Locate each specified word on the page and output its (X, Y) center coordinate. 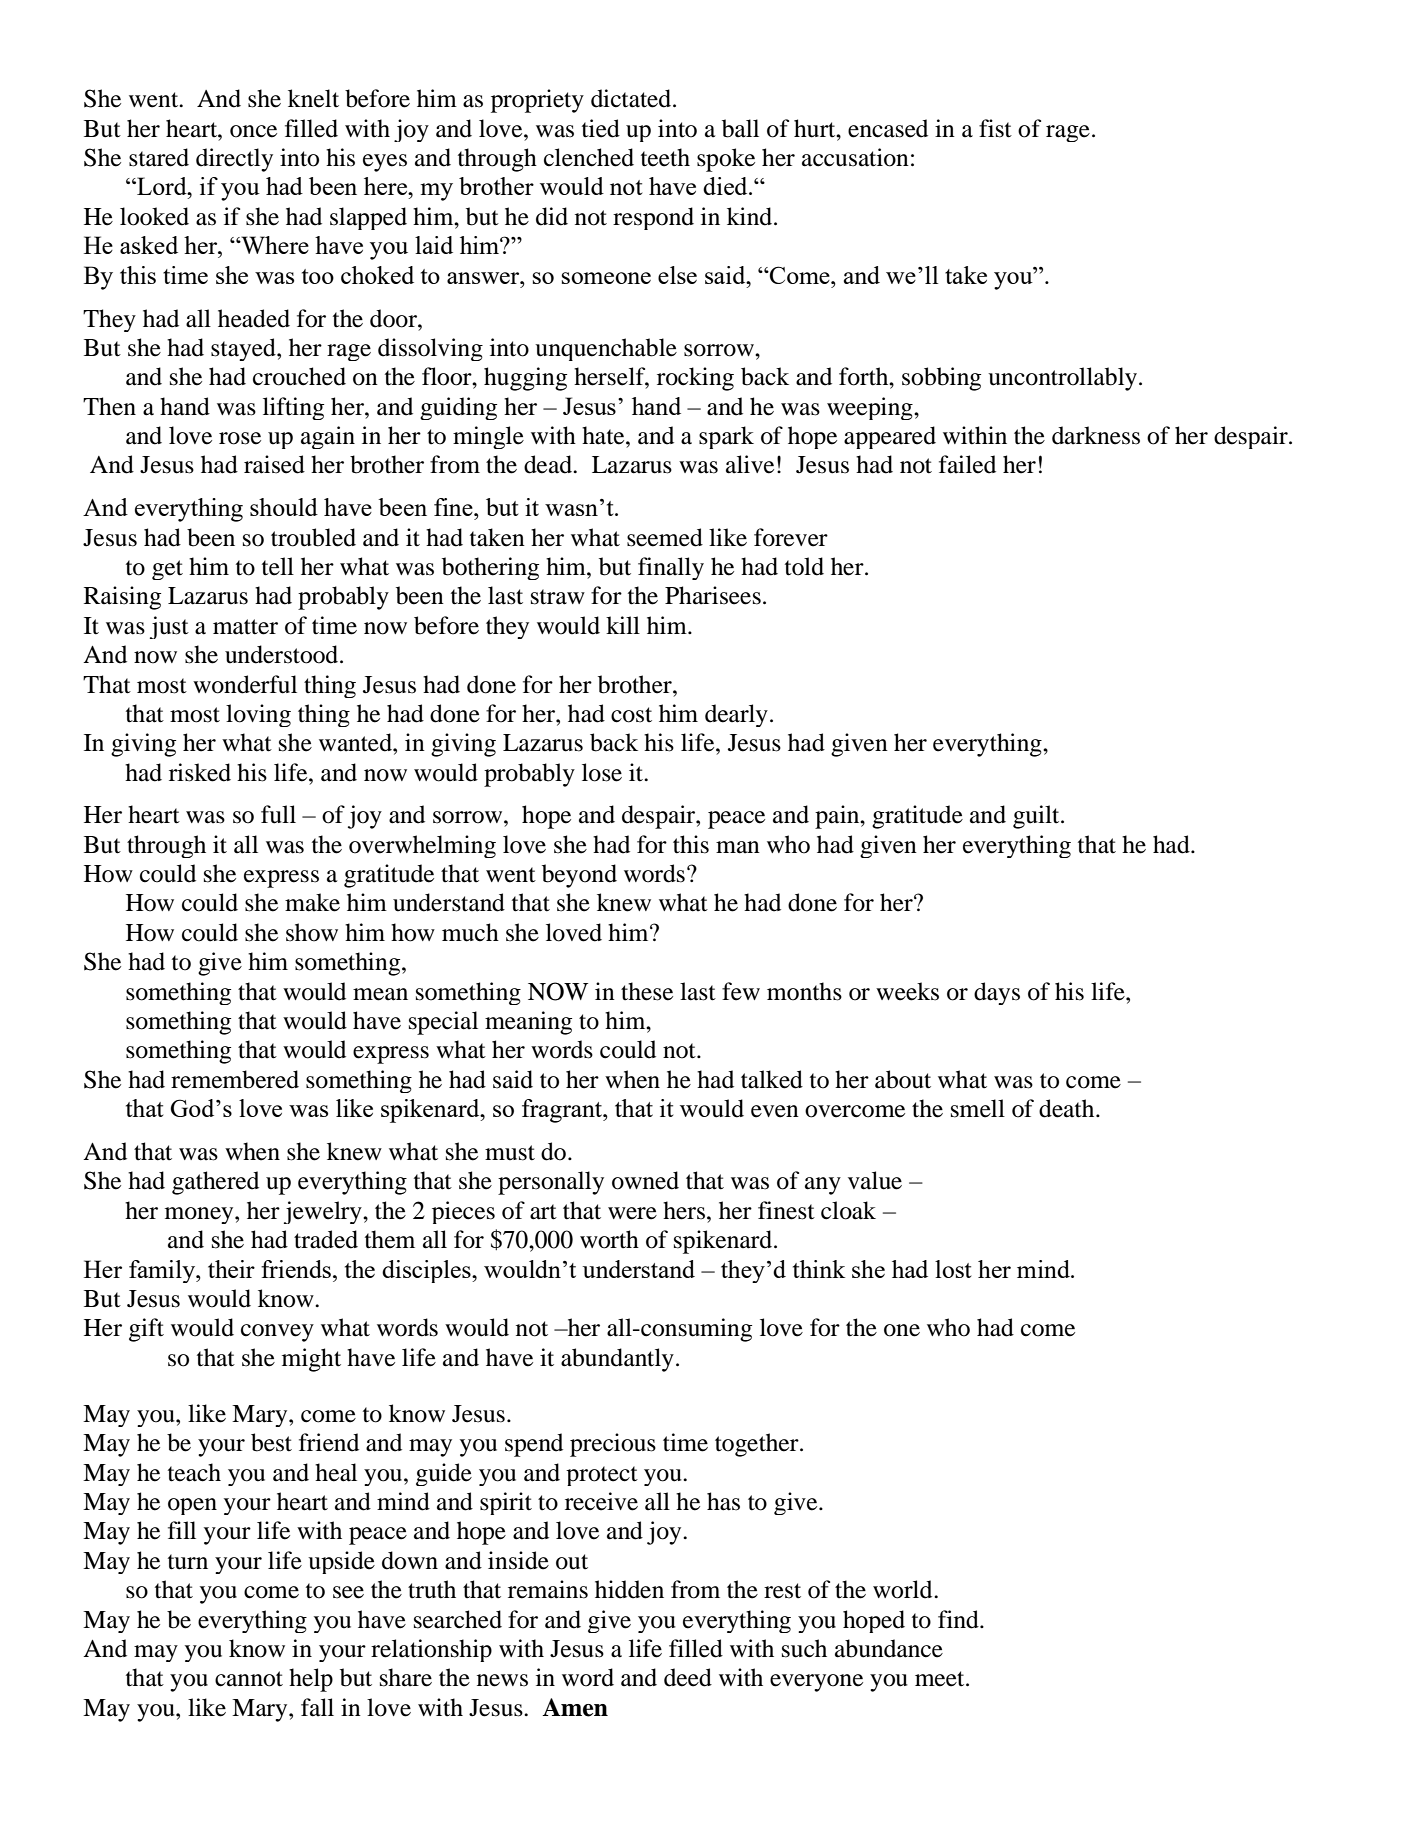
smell (978, 1108)
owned (645, 1180)
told (804, 566)
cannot (249, 1679)
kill (623, 625)
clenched (589, 157)
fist (995, 128)
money (200, 1215)
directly (234, 160)
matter (245, 627)
